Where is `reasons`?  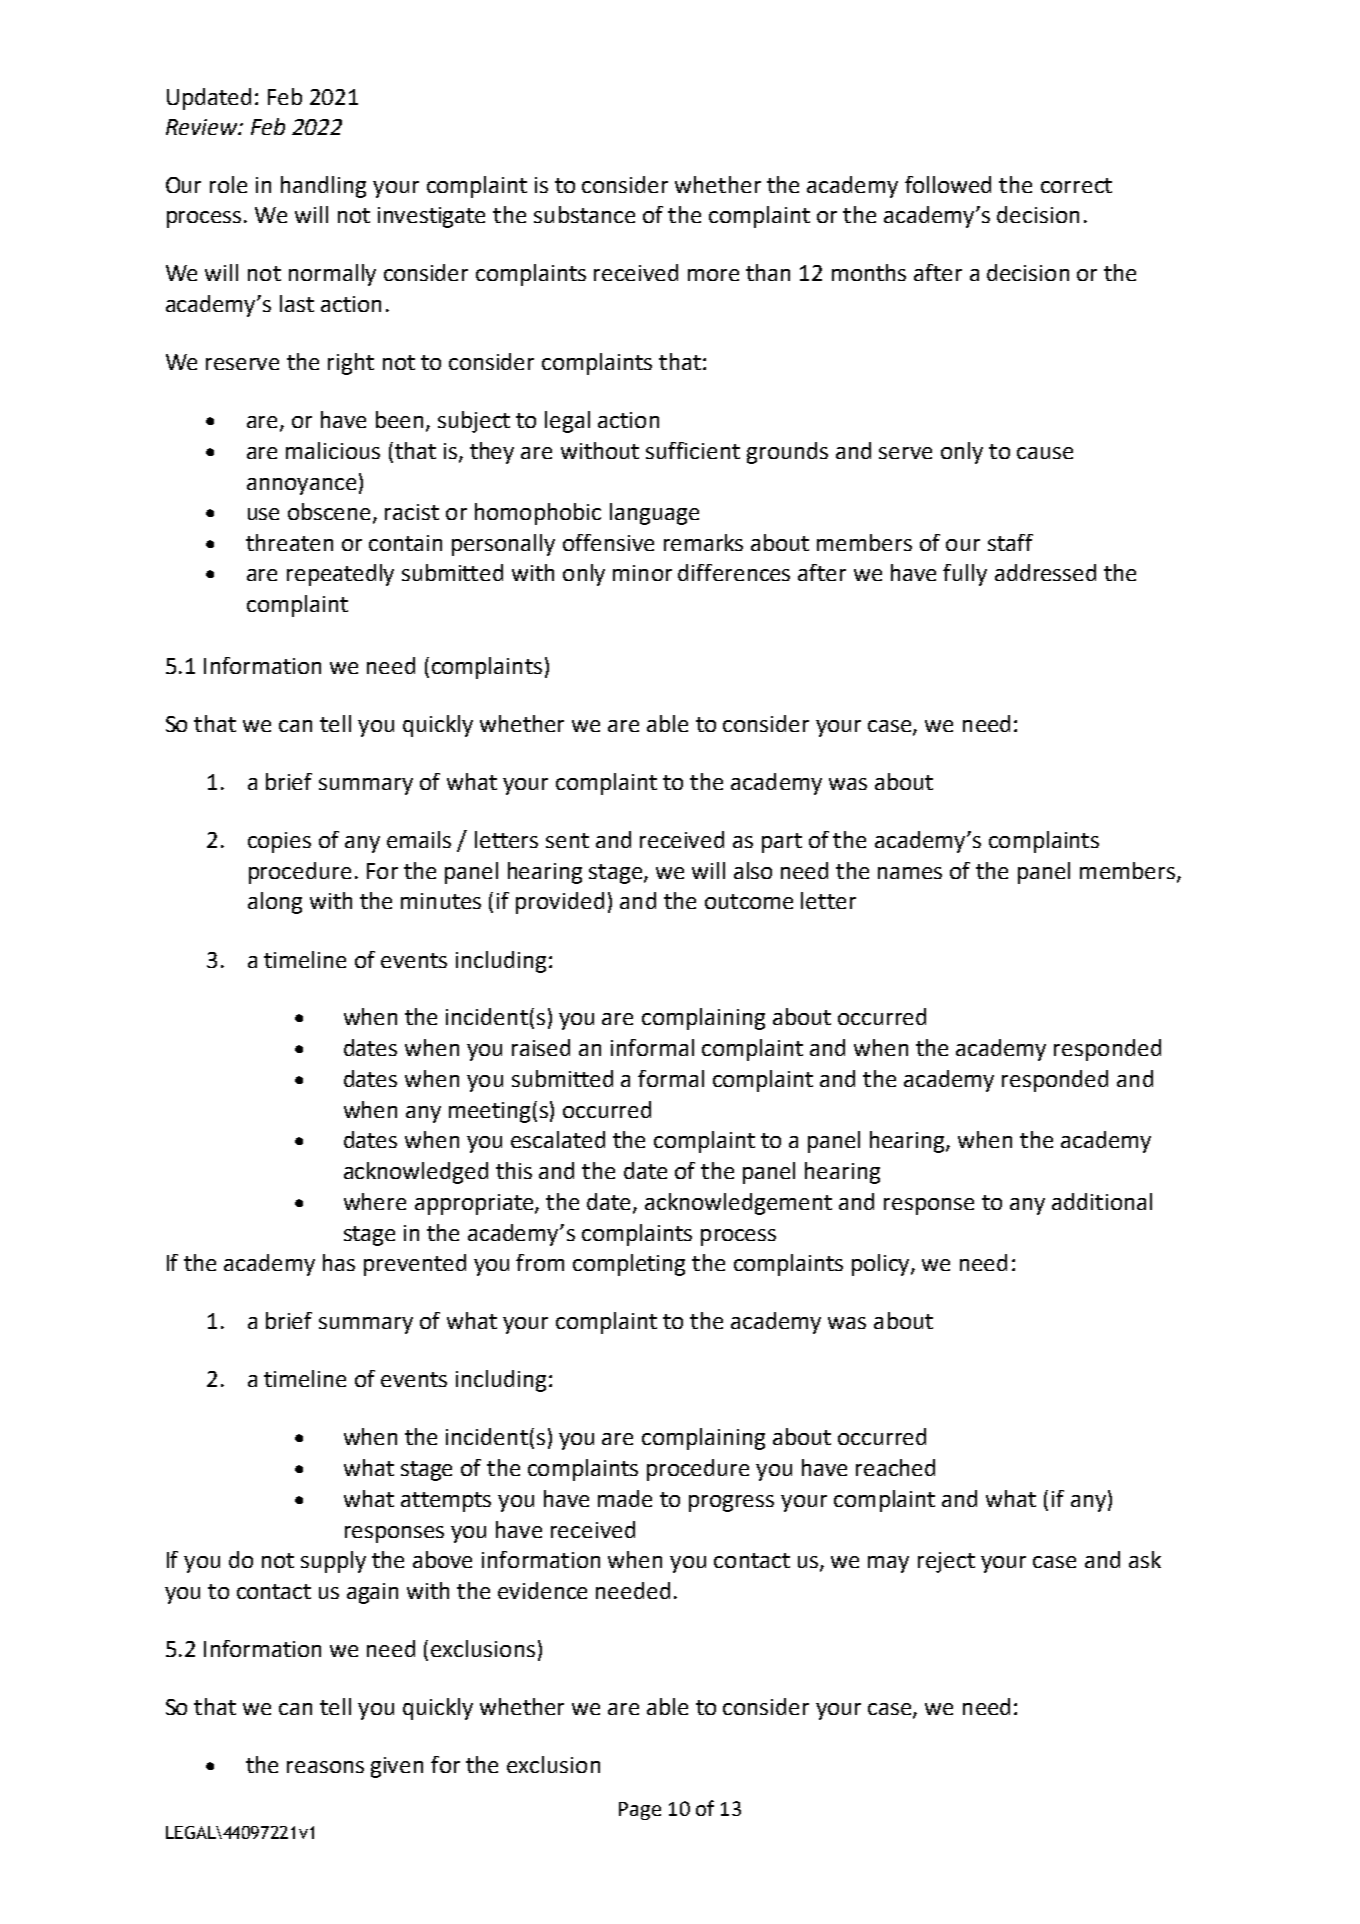
reasons is located at coordinates (325, 1767).
